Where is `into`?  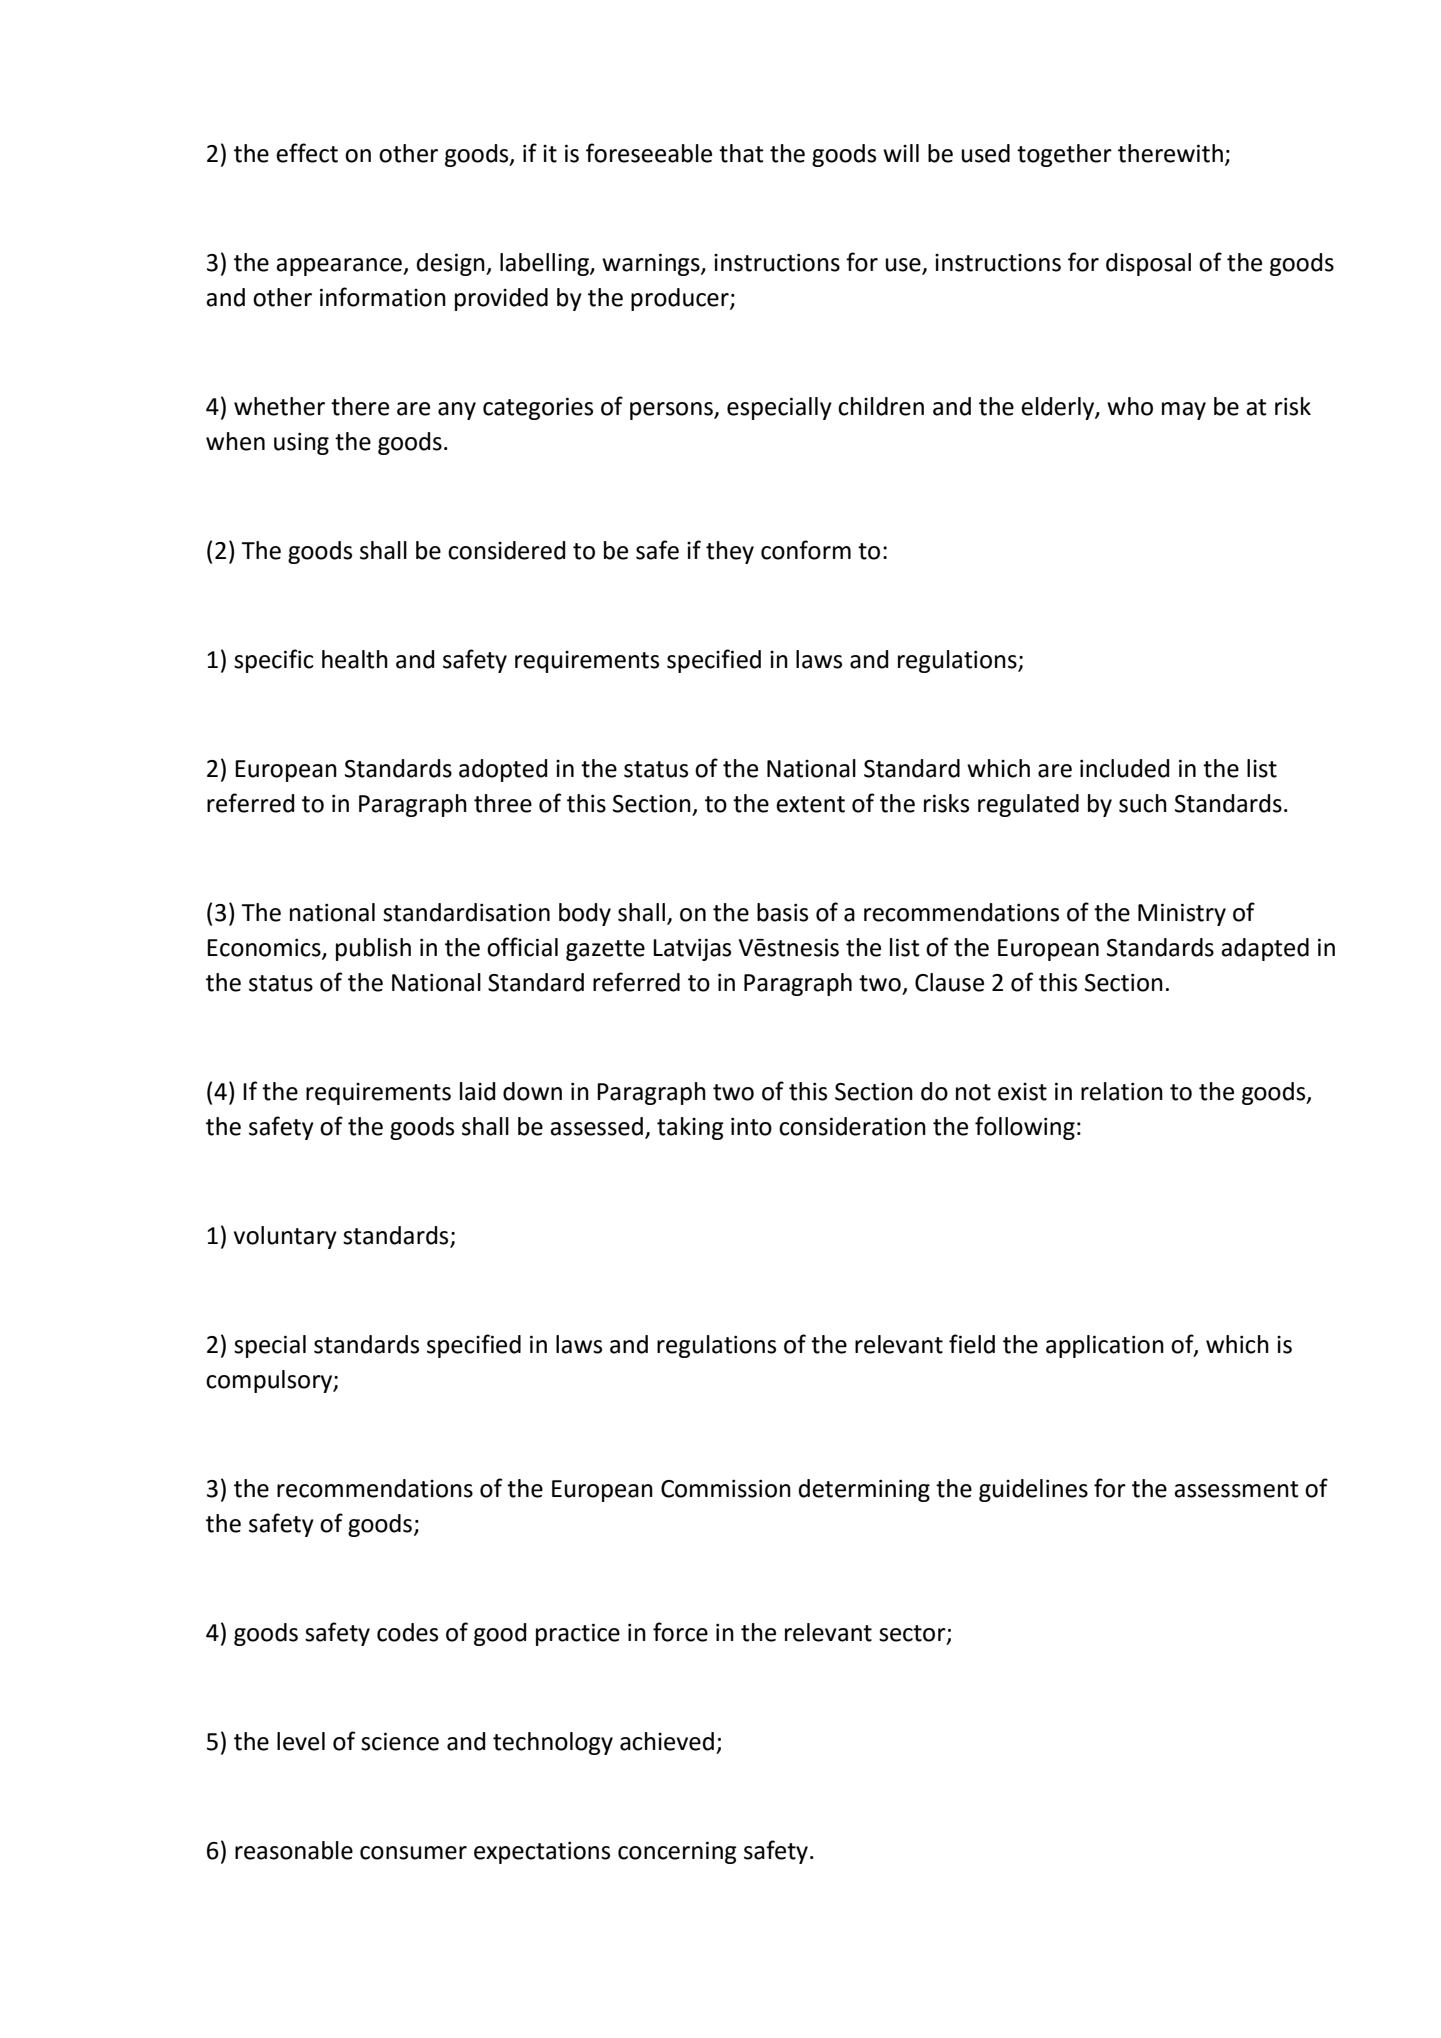
into is located at coordinates (751, 1126).
